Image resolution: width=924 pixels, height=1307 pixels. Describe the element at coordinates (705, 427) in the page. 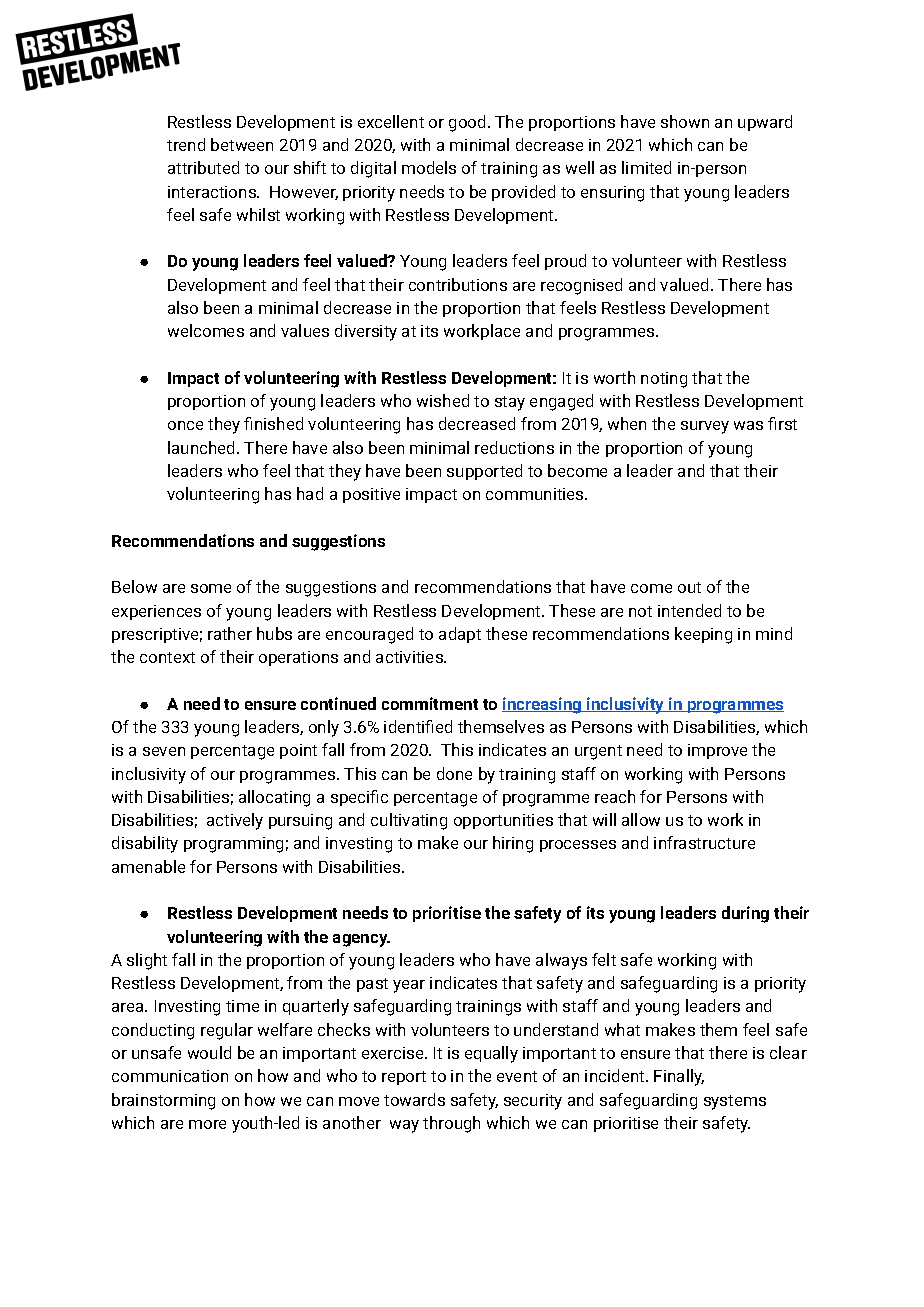

I see `survey` at that location.
